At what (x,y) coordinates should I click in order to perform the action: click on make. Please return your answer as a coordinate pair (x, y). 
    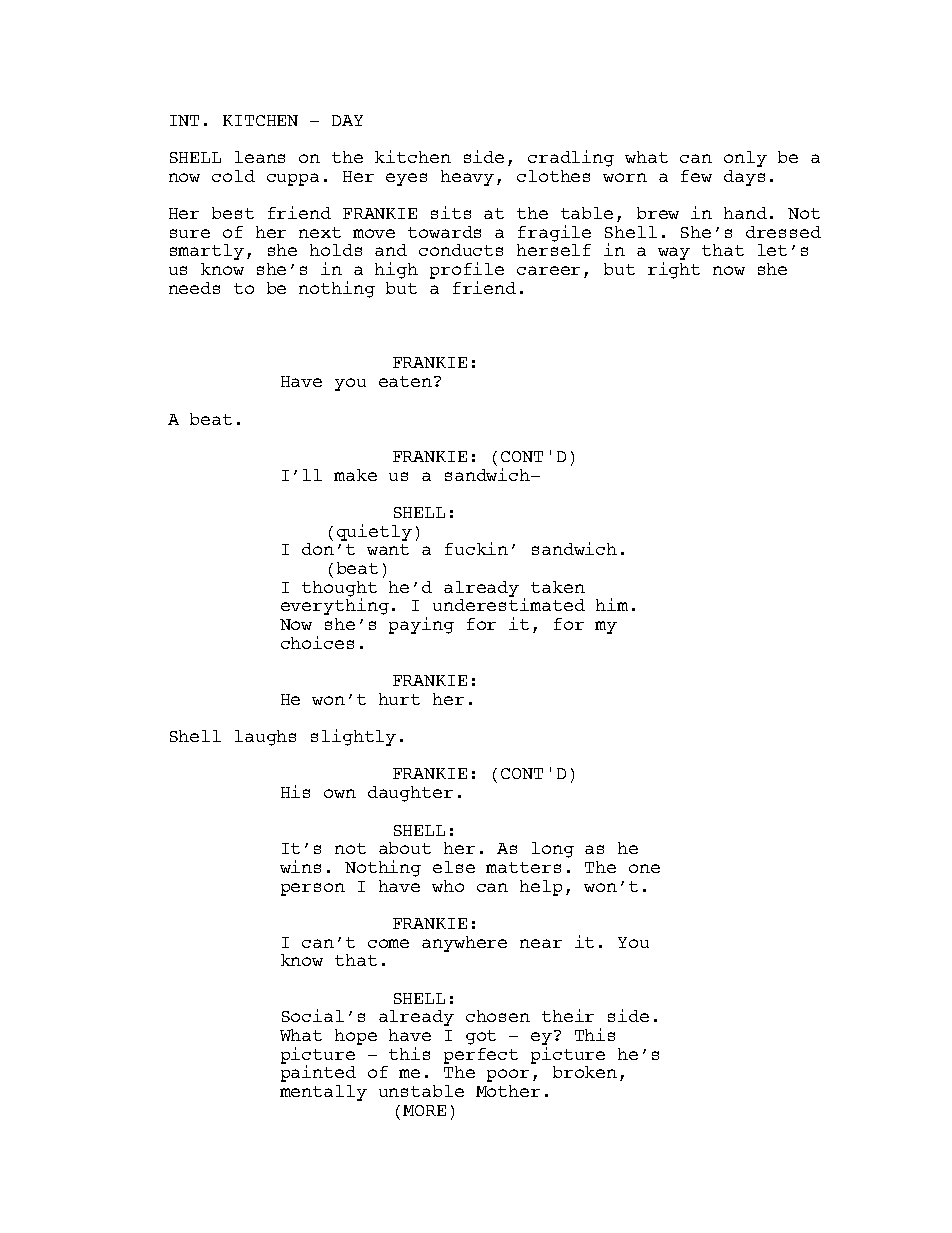
    Looking at the image, I should click on (355, 475).
